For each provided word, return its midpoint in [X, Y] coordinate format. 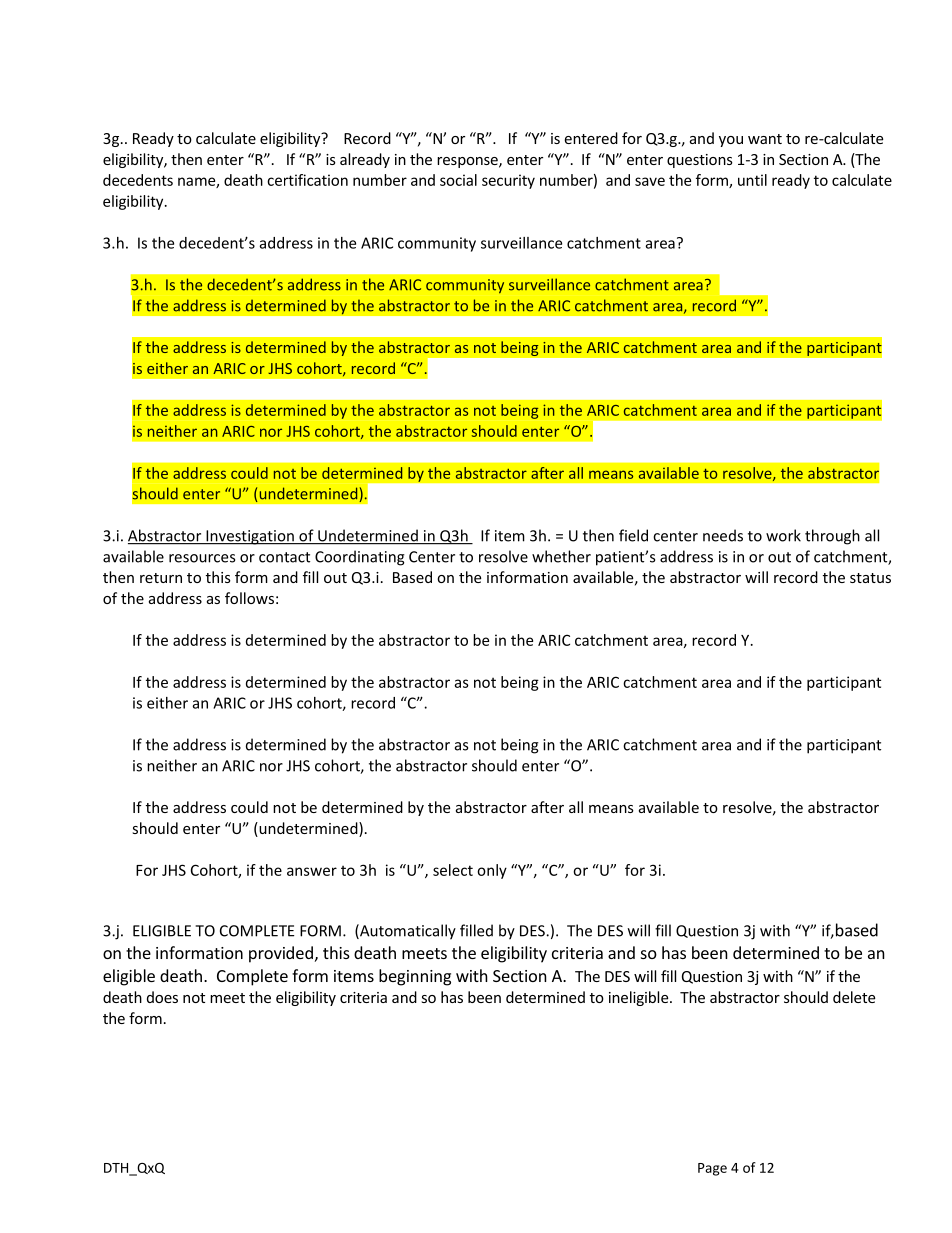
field [633, 535]
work [783, 535]
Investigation [250, 537]
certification [307, 180]
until [752, 180]
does [162, 997]
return [161, 578]
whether [561, 556]
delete [854, 997]
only [492, 871]
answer [312, 871]
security [508, 181]
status [870, 578]
